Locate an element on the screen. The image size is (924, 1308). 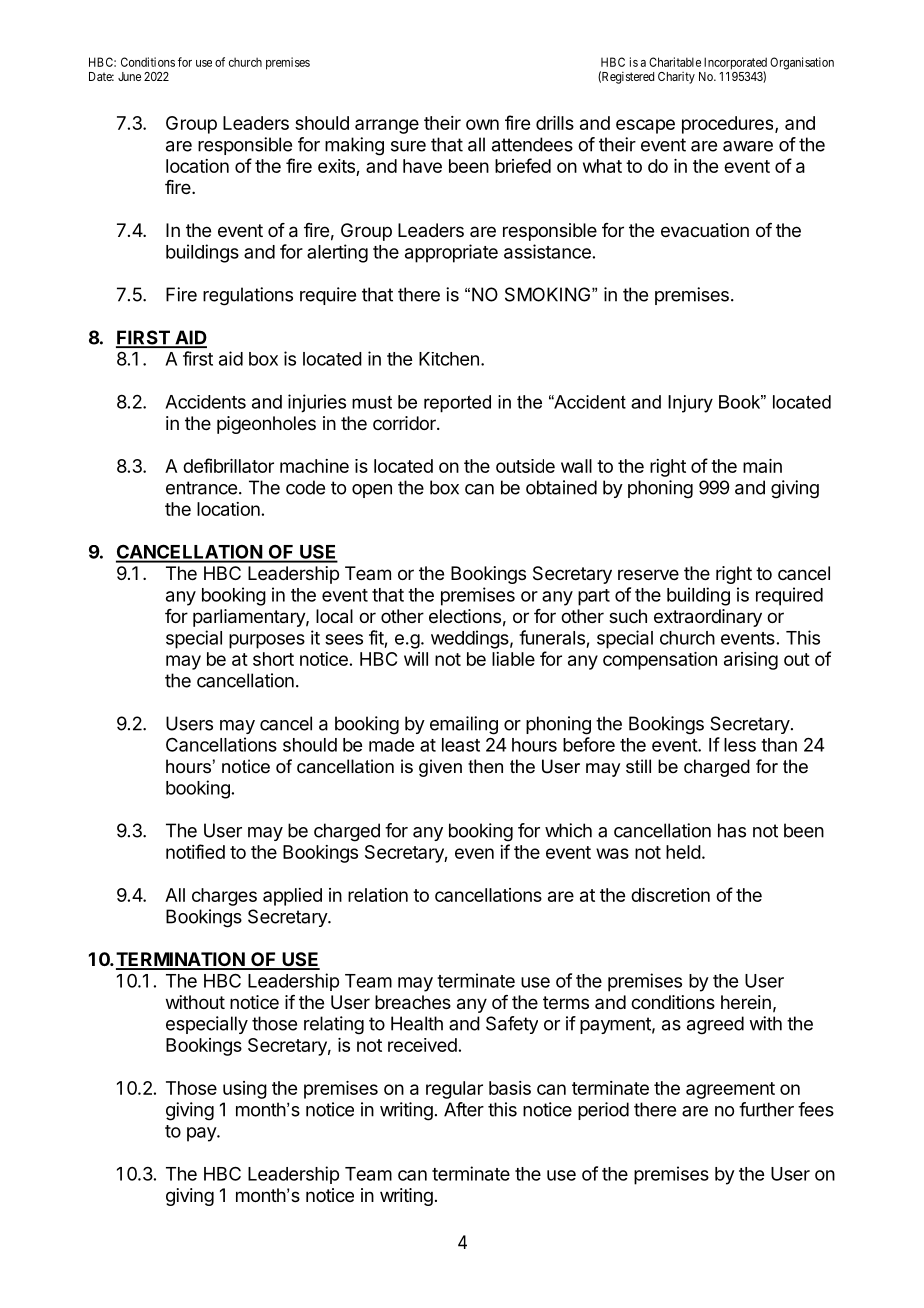
using is located at coordinates (245, 1090).
